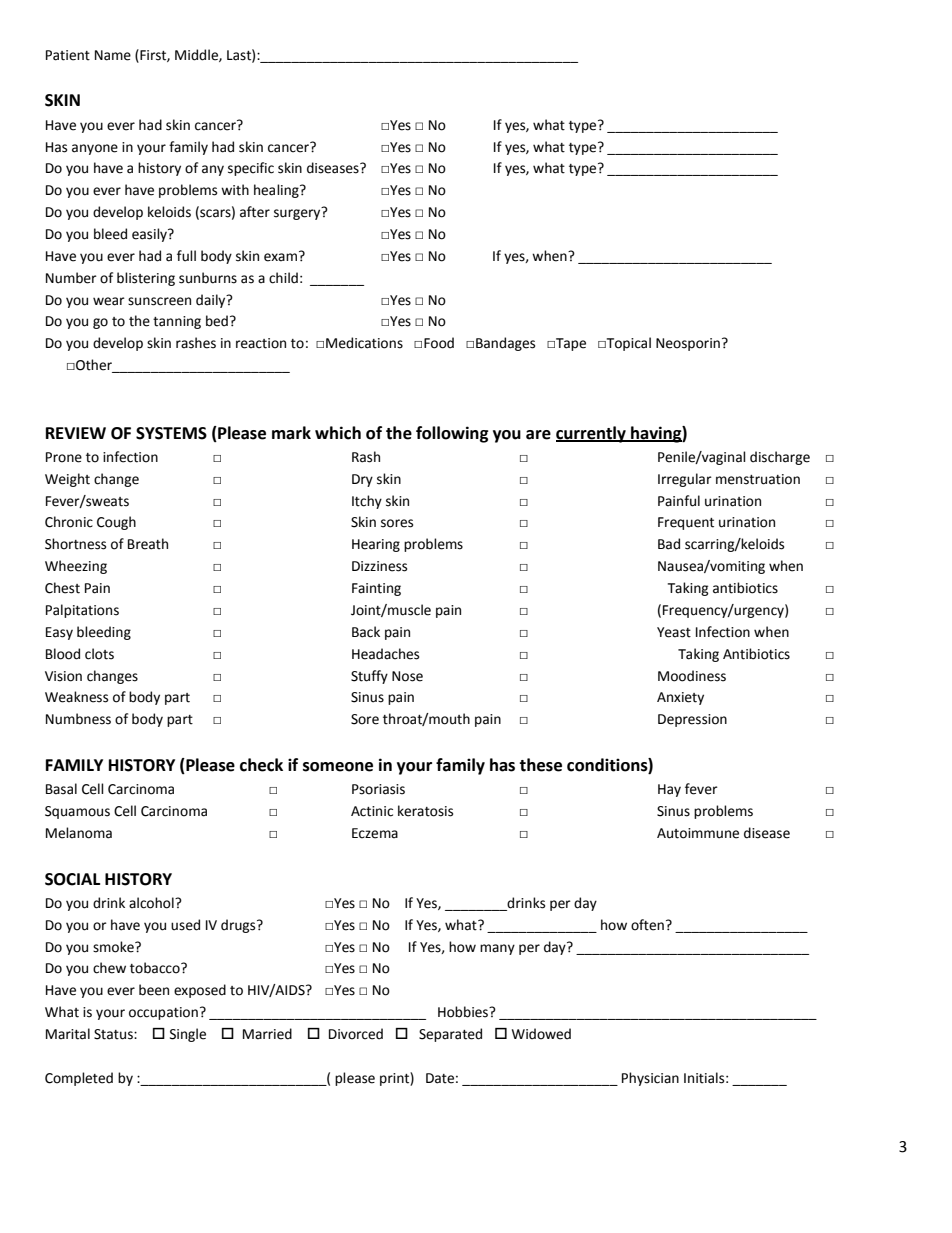 The image size is (952, 1233). I want to click on blistering, so click(146, 279).
